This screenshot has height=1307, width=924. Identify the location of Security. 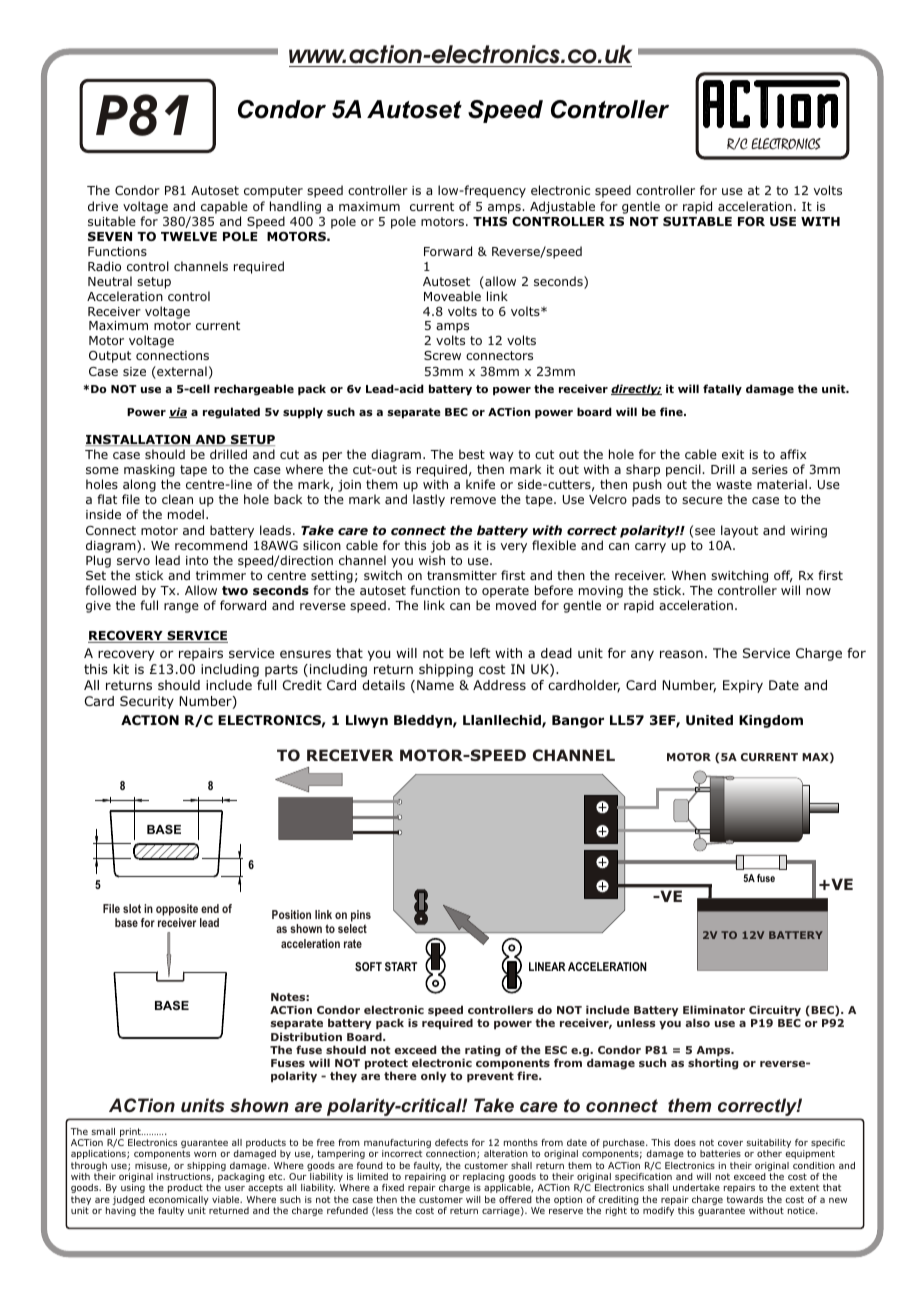
(147, 702).
